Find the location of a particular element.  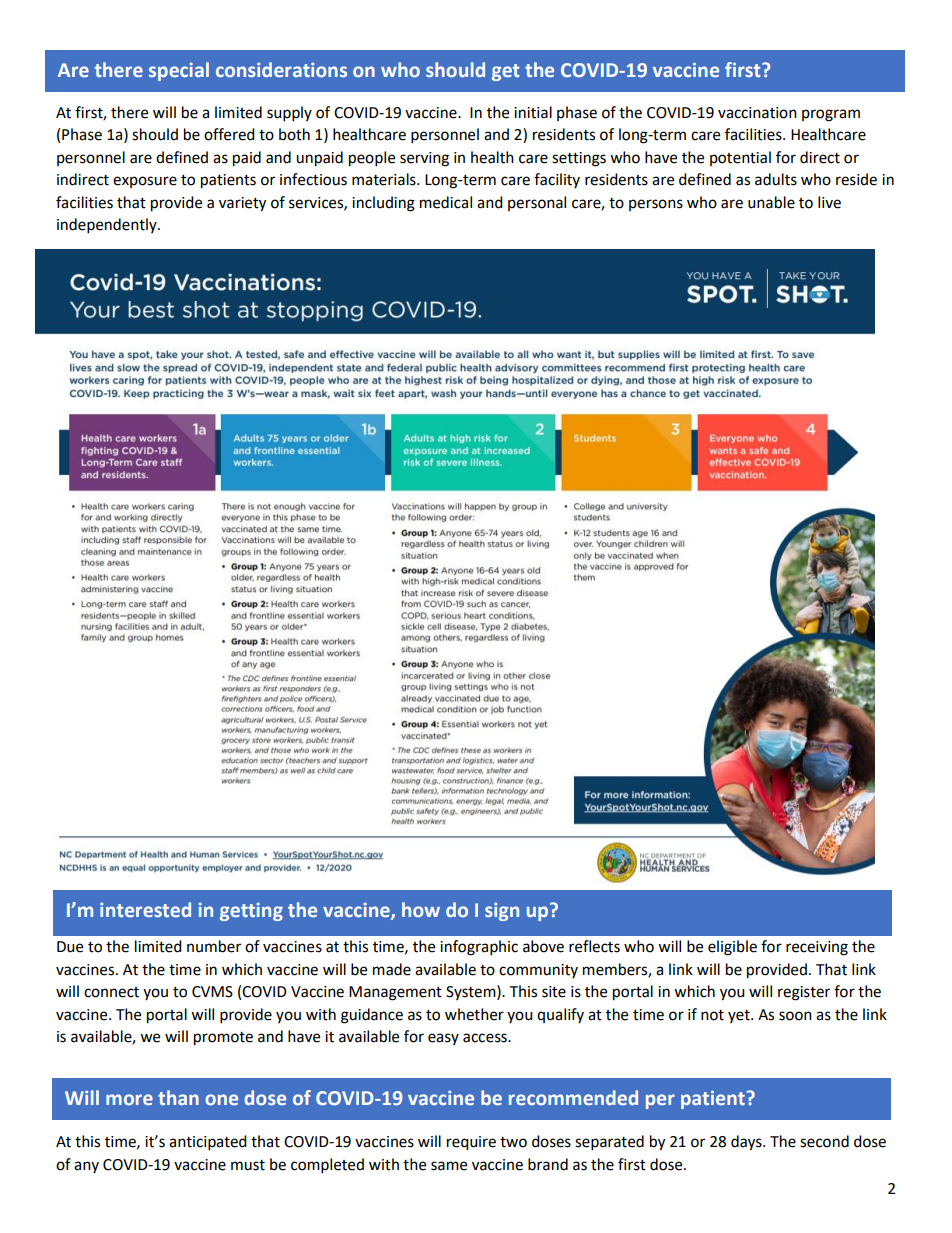

unable is located at coordinates (771, 202).
